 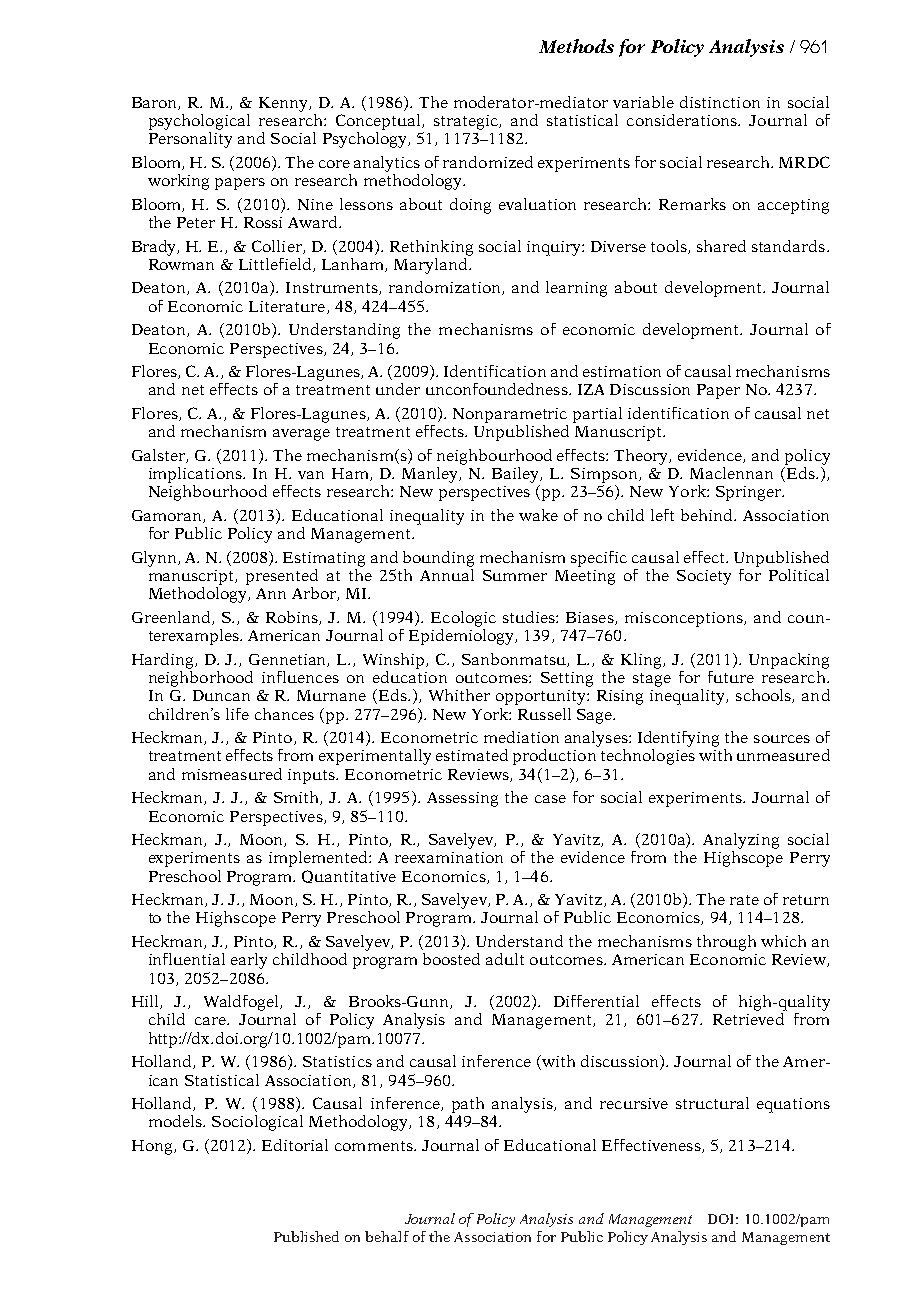 What do you see at coordinates (201, 677) in the screenshot?
I see `neighborhood` at bounding box center [201, 677].
